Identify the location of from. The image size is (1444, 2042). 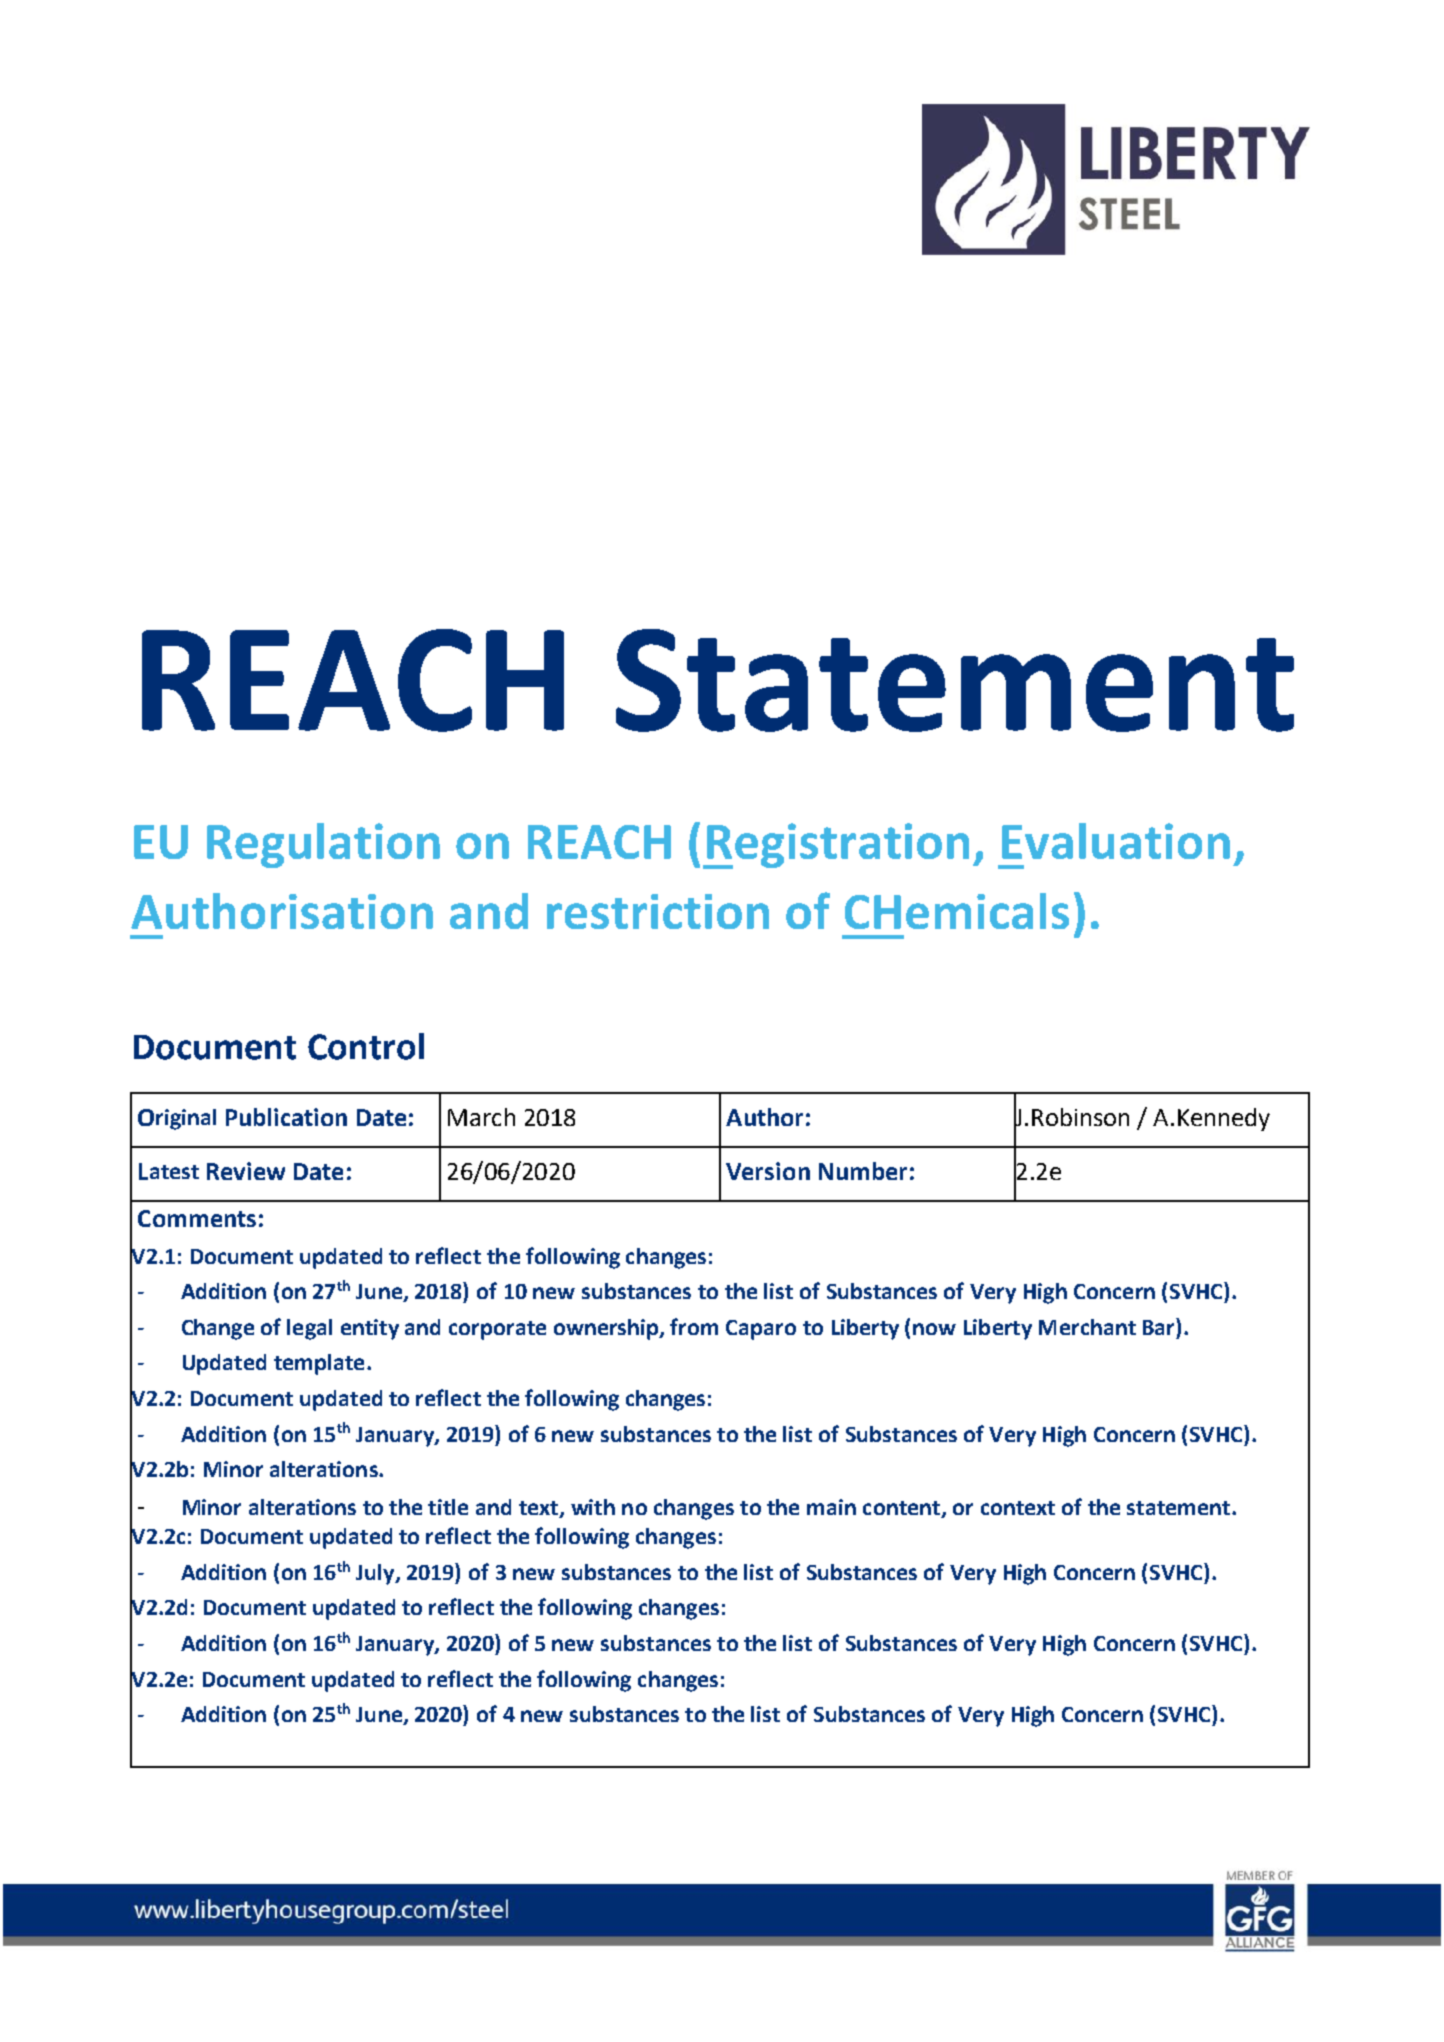
(694, 1326).
